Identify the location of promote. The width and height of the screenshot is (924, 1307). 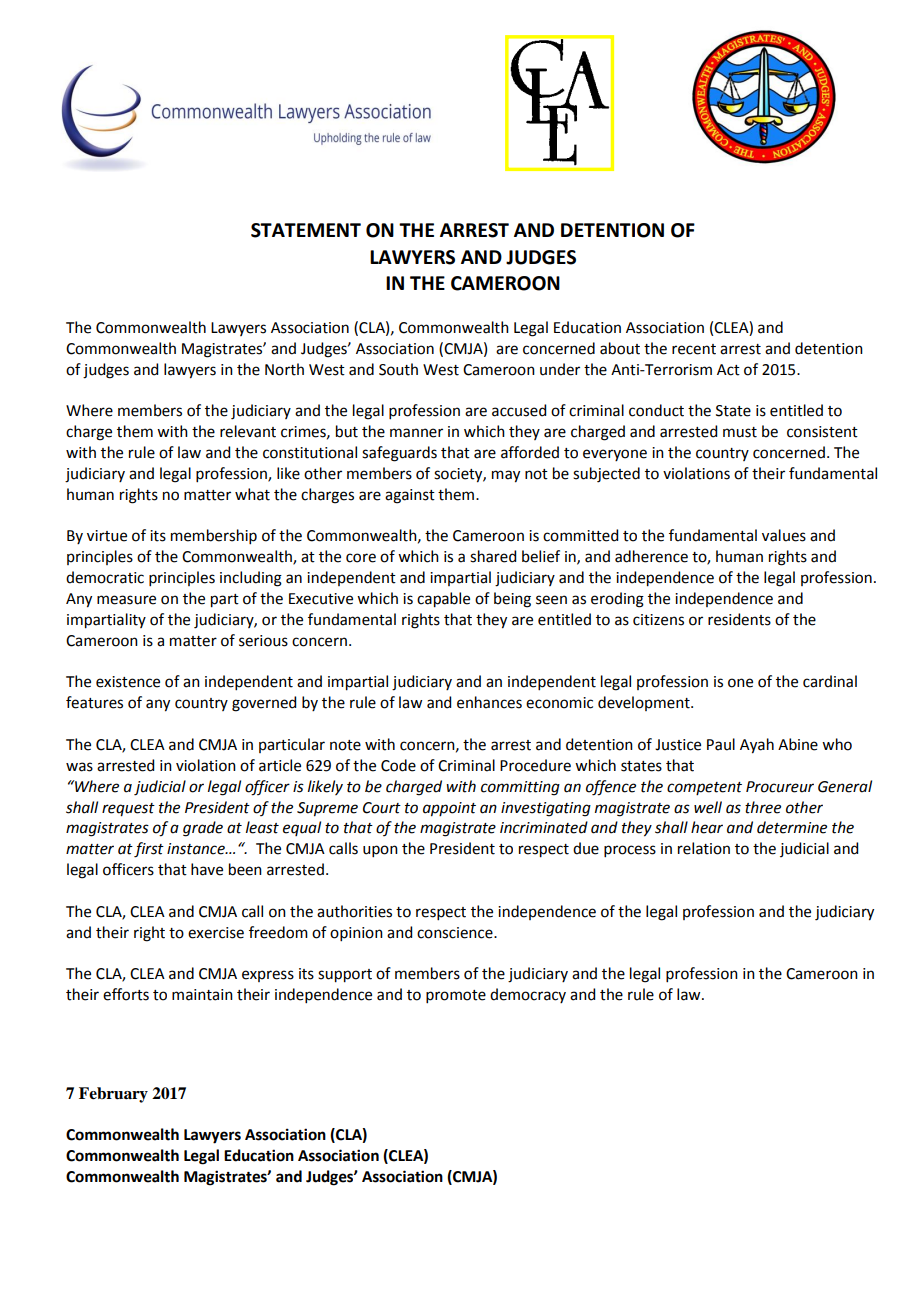
(456, 996).
